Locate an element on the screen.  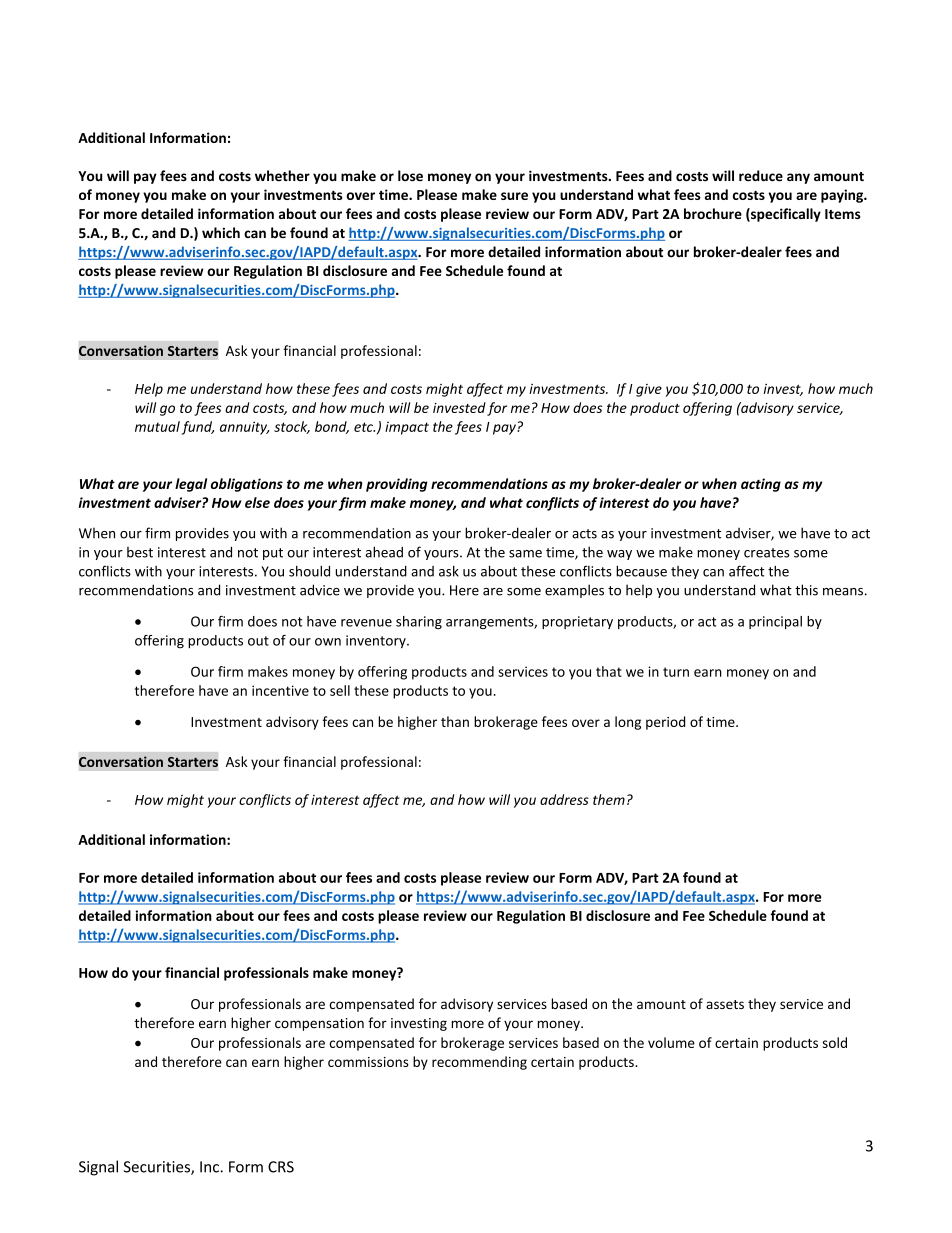
recommending is located at coordinates (479, 1063).
